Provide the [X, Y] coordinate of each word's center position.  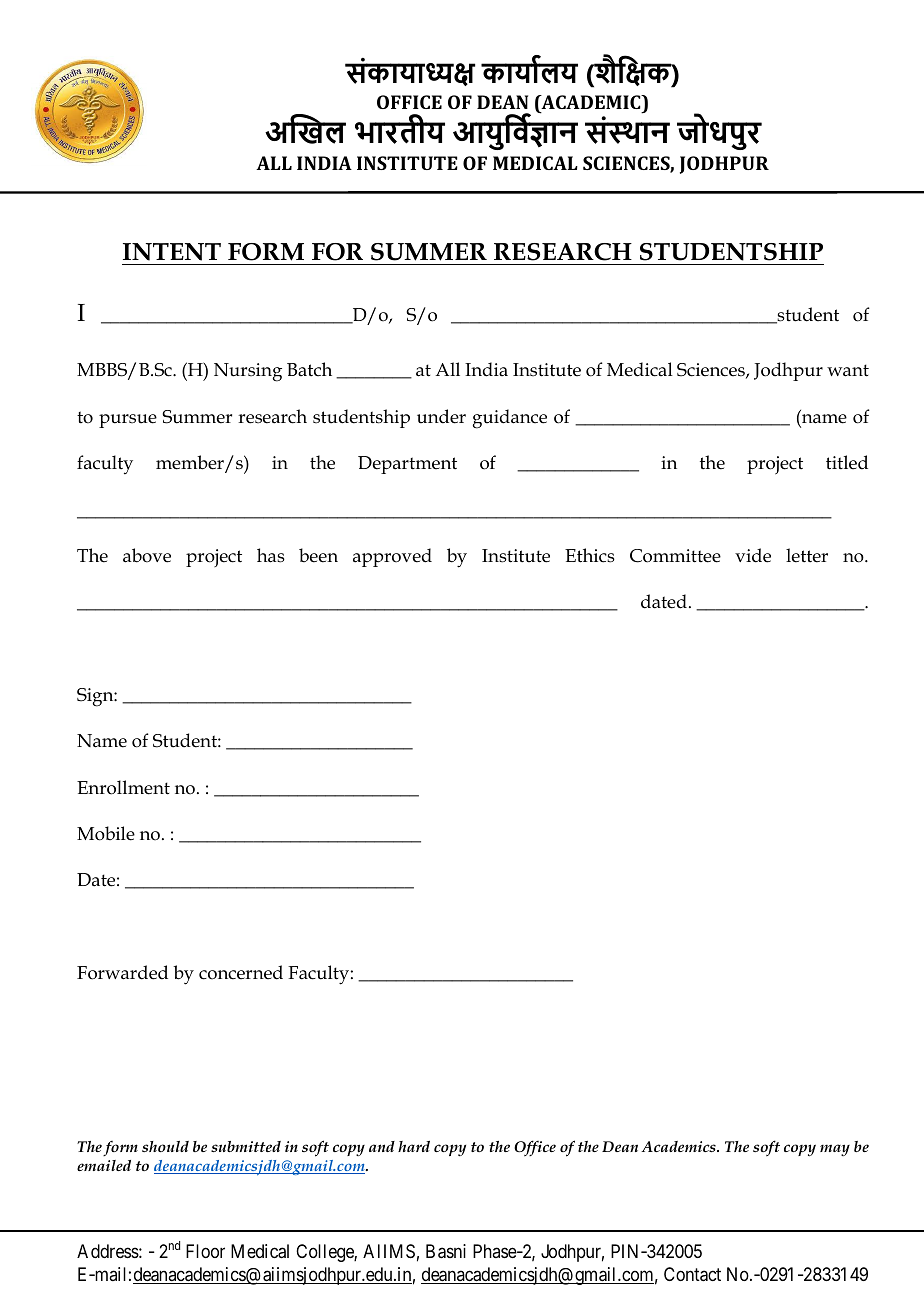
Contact [692, 1274]
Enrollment [123, 787]
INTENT [172, 252]
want [848, 370]
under [441, 416]
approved [392, 557]
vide [753, 555]
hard [414, 1146]
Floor [205, 1251]
